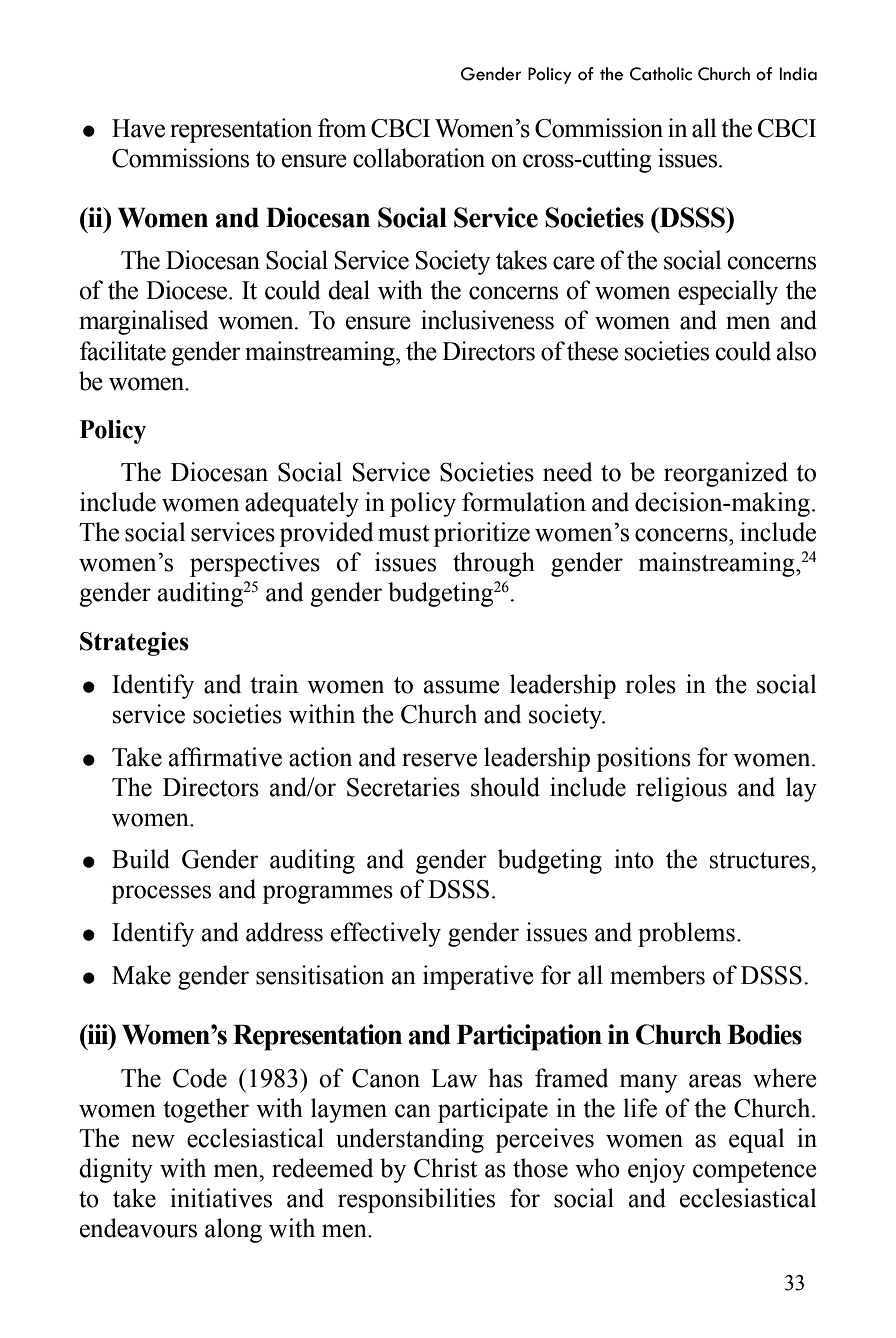 The width and height of the screenshot is (896, 1338). What do you see at coordinates (761, 860) in the screenshot?
I see `structures` at bounding box center [761, 860].
